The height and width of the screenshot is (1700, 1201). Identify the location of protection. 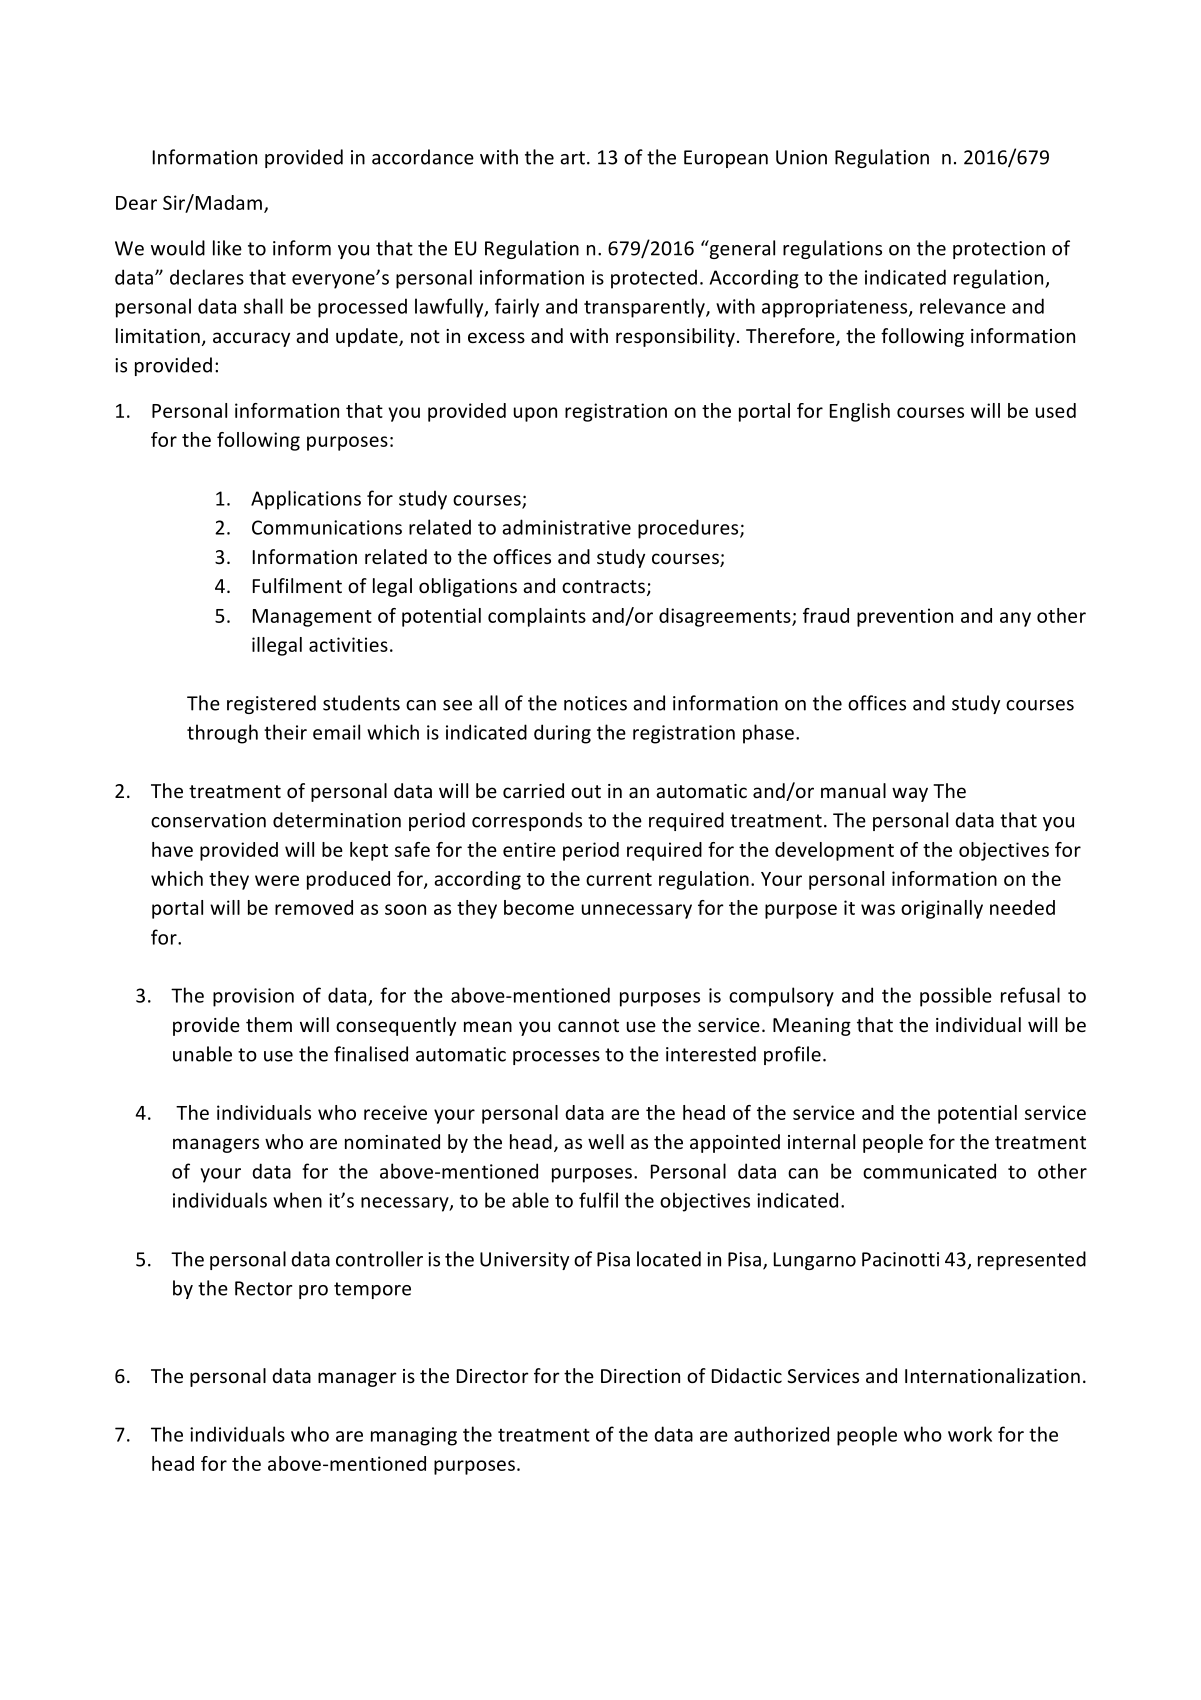
(999, 250).
